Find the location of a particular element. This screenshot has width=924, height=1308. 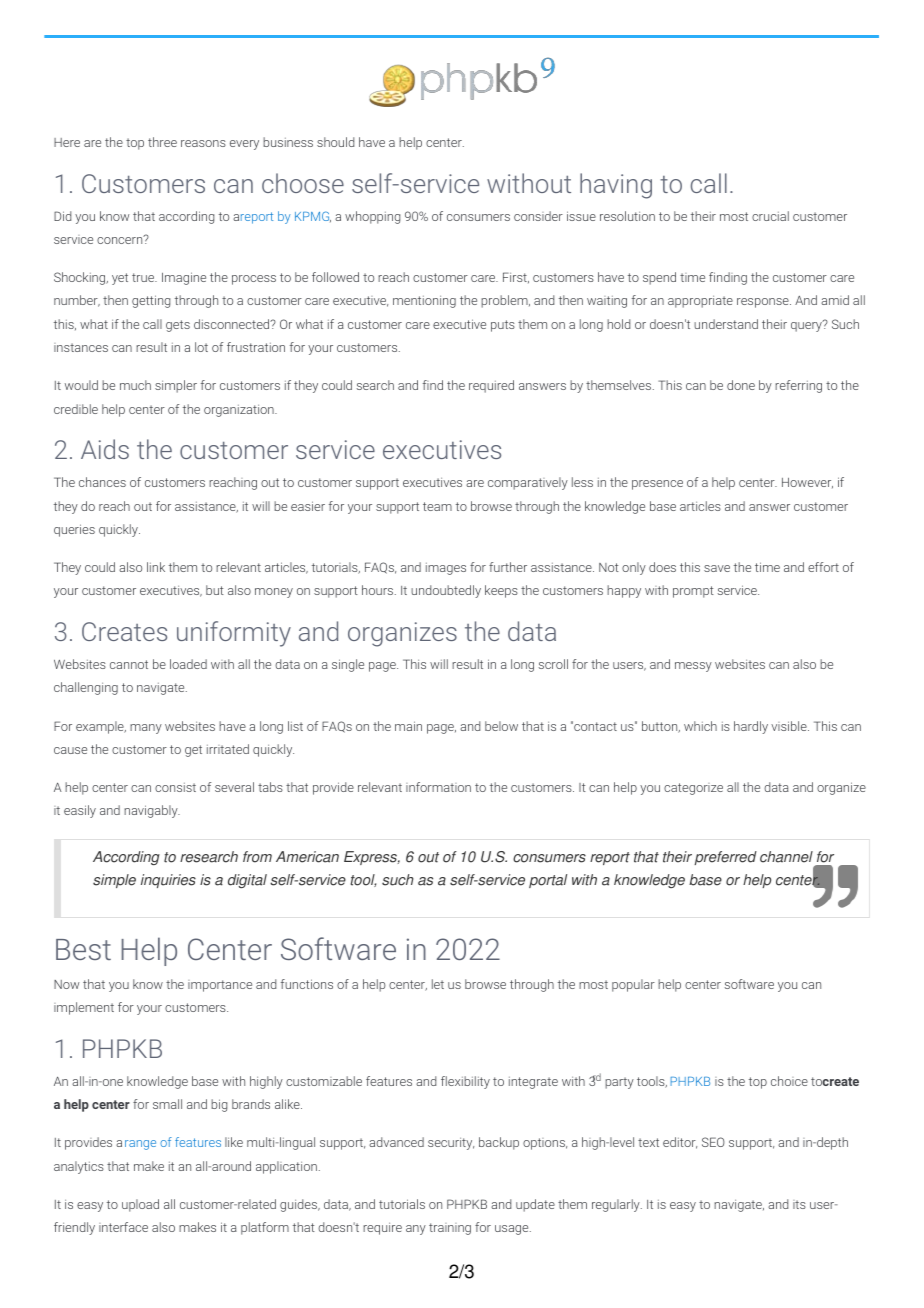

three is located at coordinates (162, 142).
